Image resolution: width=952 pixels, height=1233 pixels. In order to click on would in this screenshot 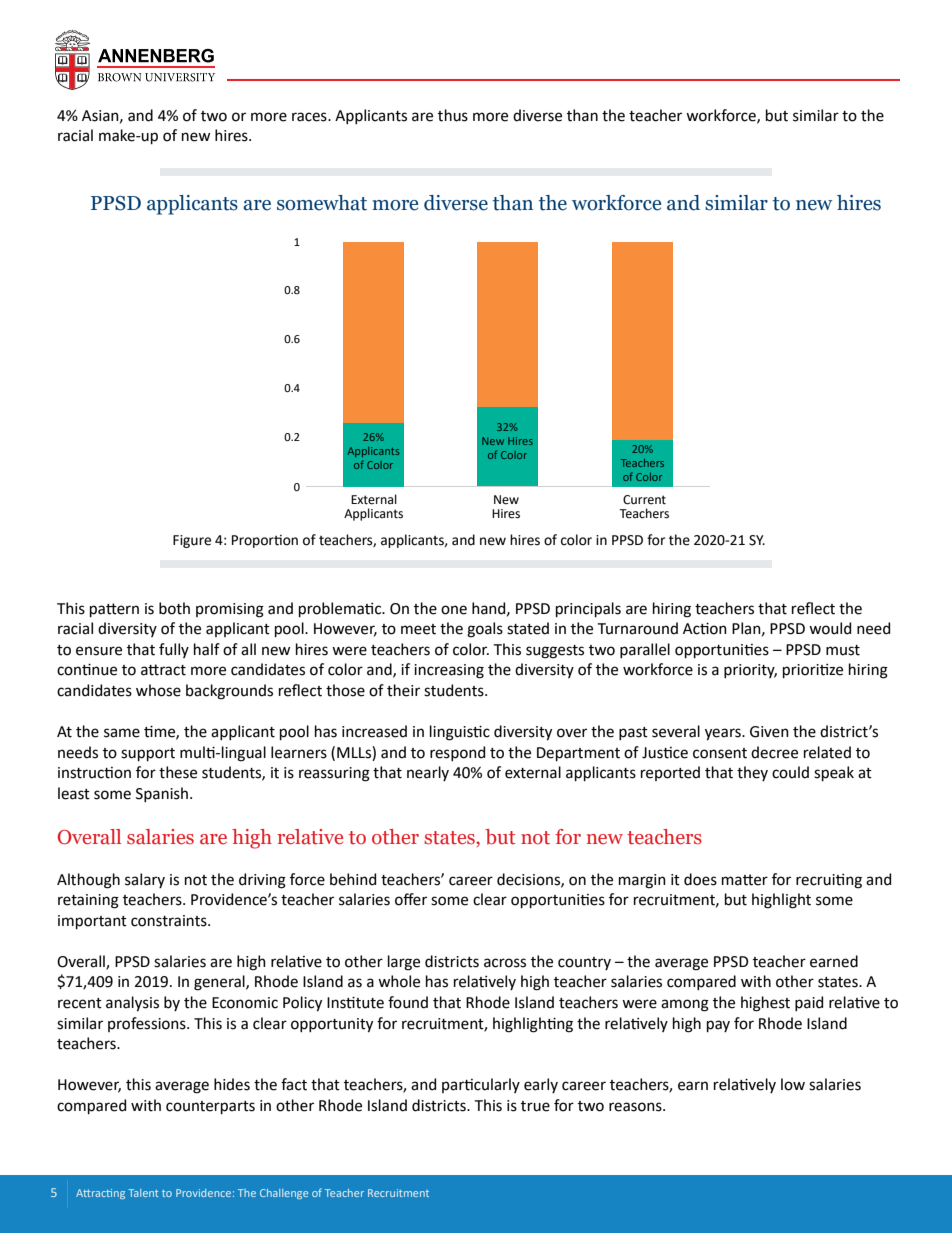, I will do `click(830, 628)`.
